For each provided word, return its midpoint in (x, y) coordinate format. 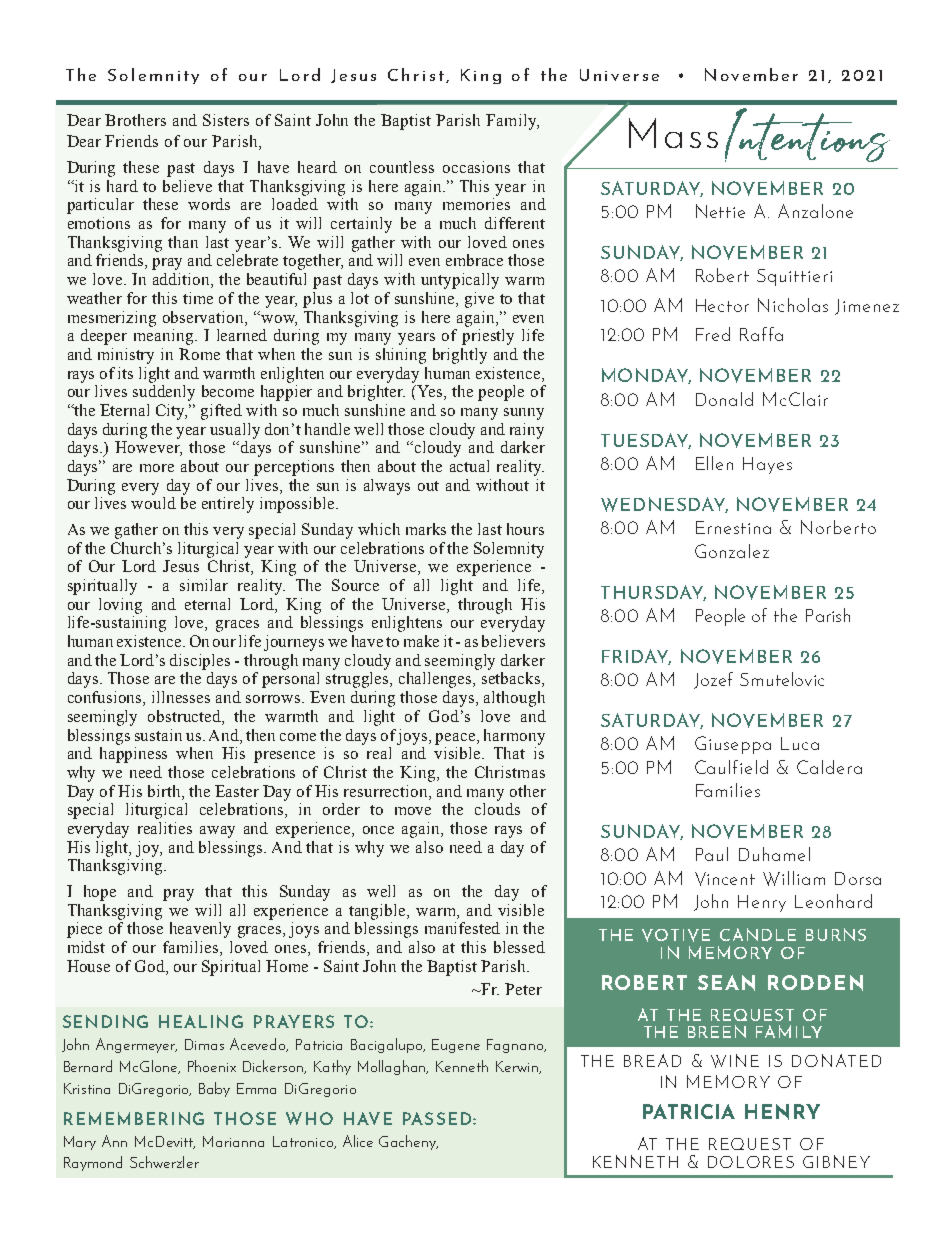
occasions (476, 167)
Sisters (226, 120)
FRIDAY (636, 657)
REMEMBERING (134, 1118)
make (421, 641)
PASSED (438, 1118)
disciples (200, 662)
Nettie (720, 211)
